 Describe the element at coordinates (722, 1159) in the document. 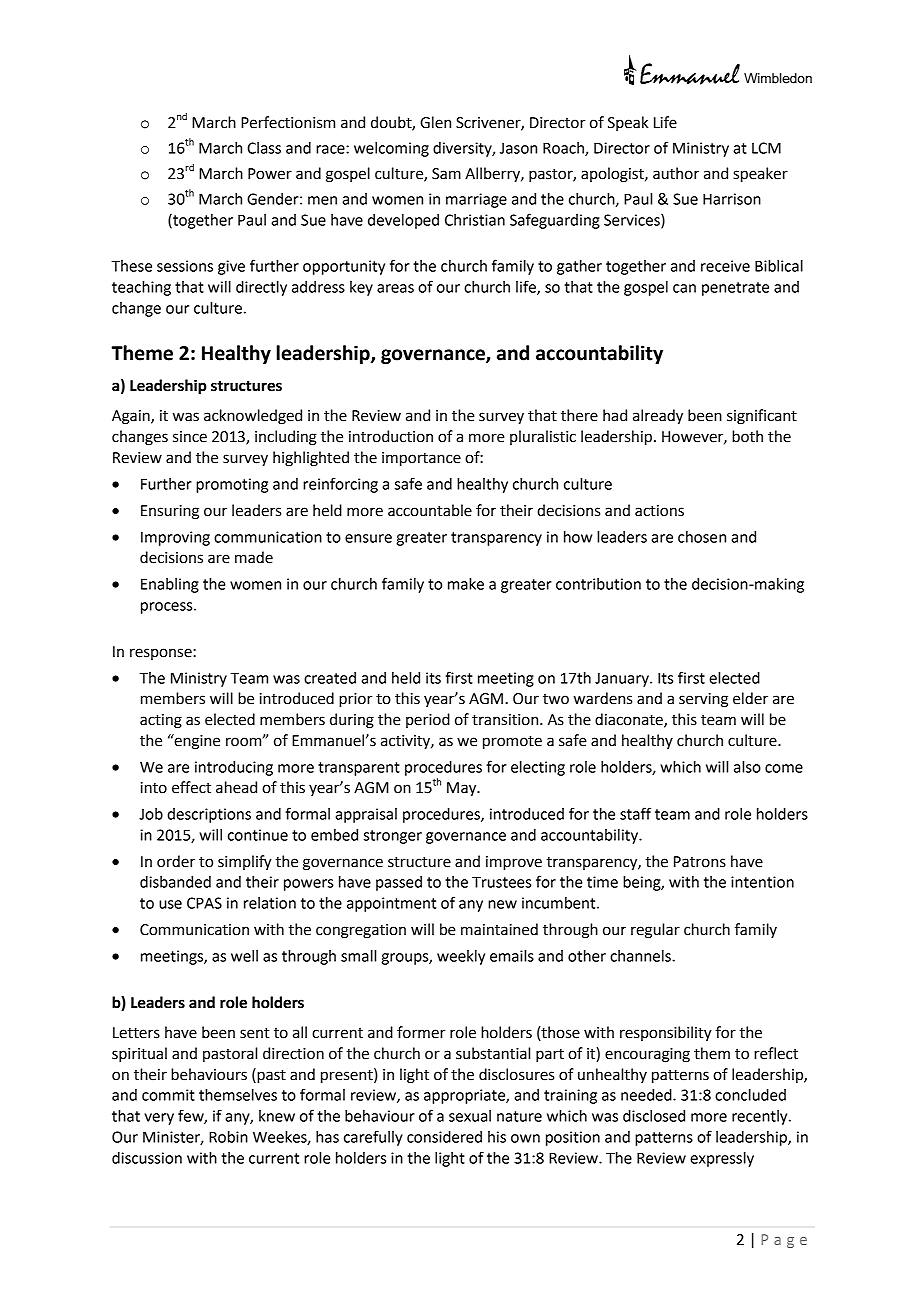

I see `expressly` at that location.
